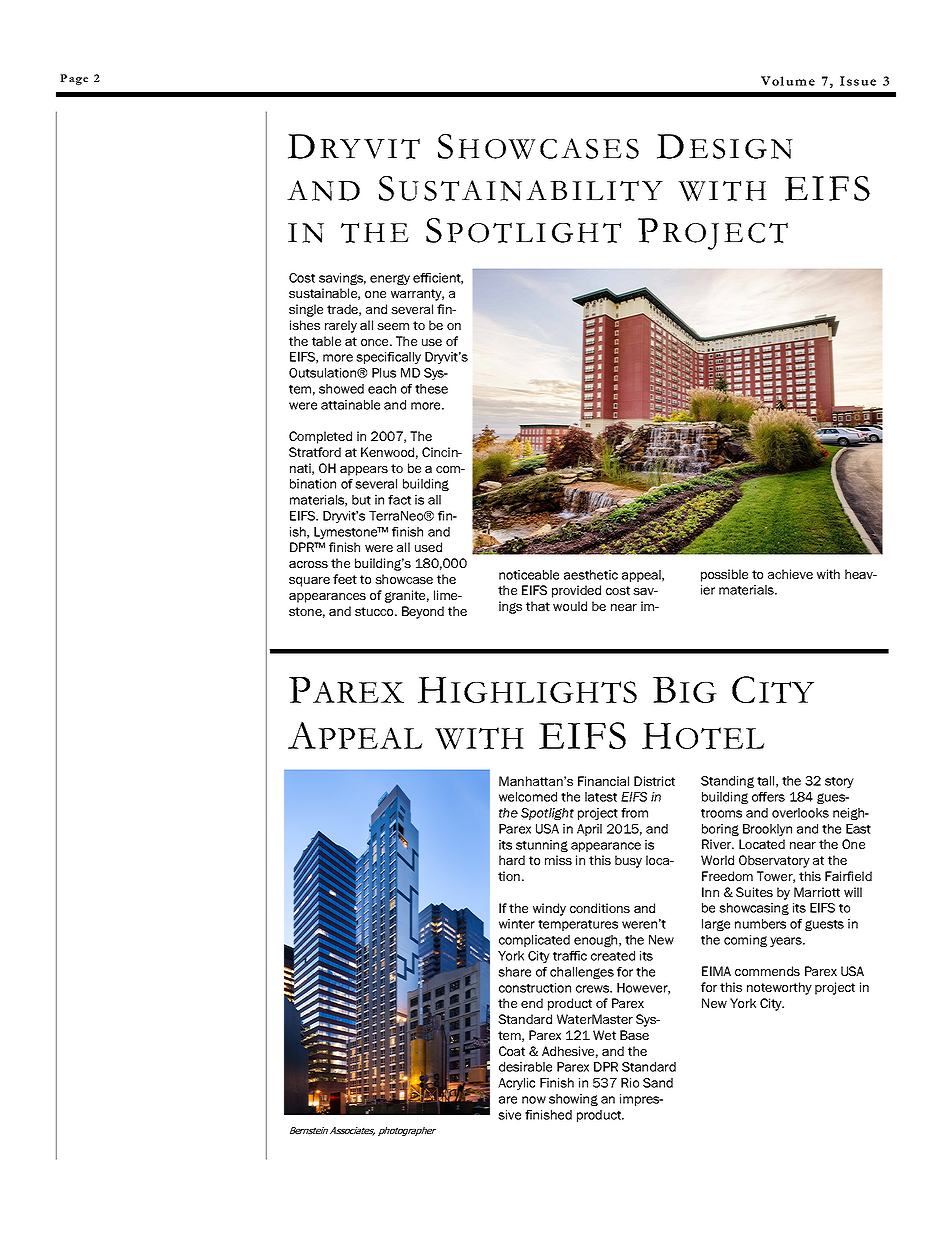 Image resolution: width=952 pixels, height=1233 pixels. I want to click on seem, so click(393, 326).
